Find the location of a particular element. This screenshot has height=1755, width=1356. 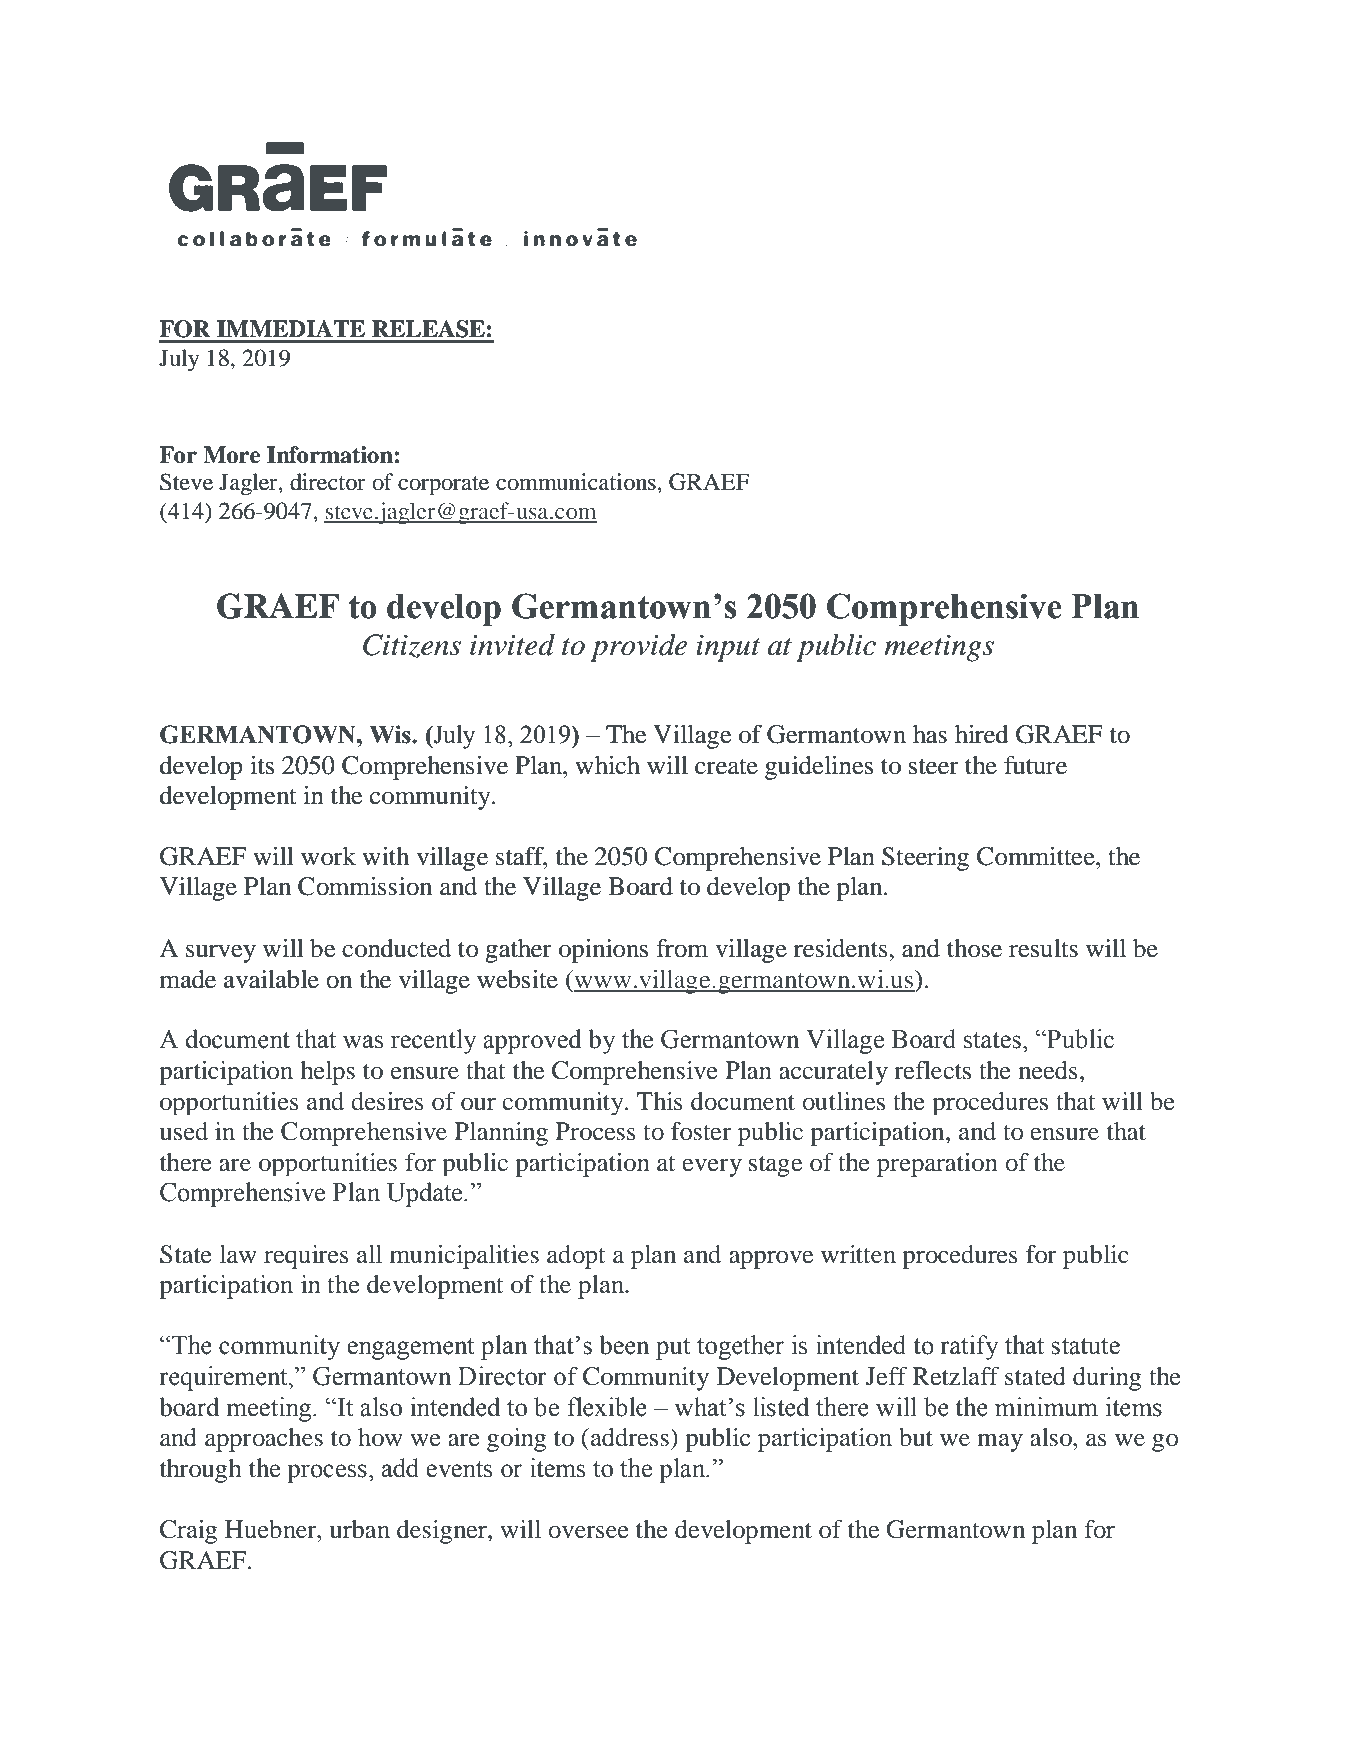

may is located at coordinates (1000, 1442).
